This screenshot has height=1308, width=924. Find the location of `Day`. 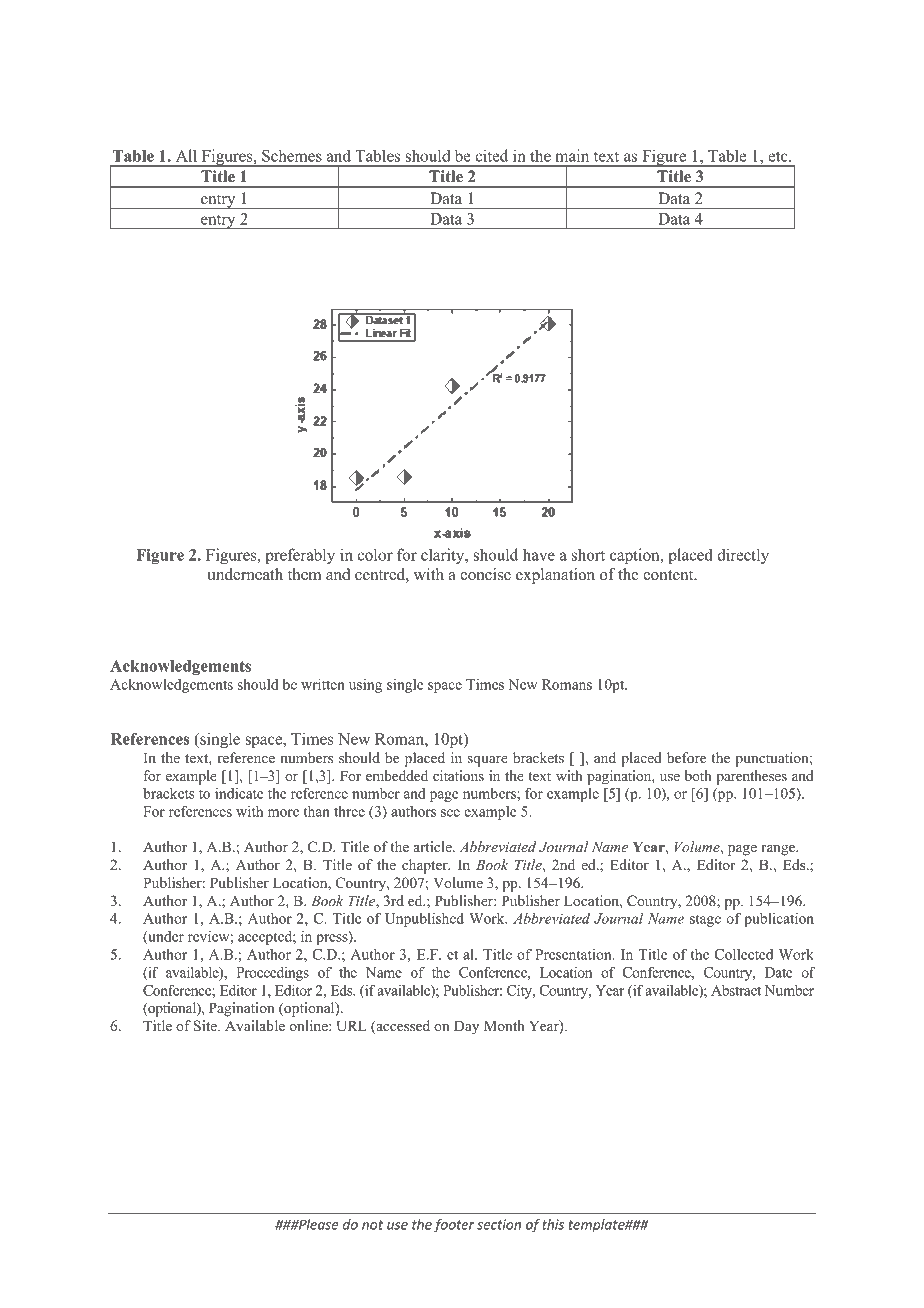

Day is located at coordinates (466, 1027).
